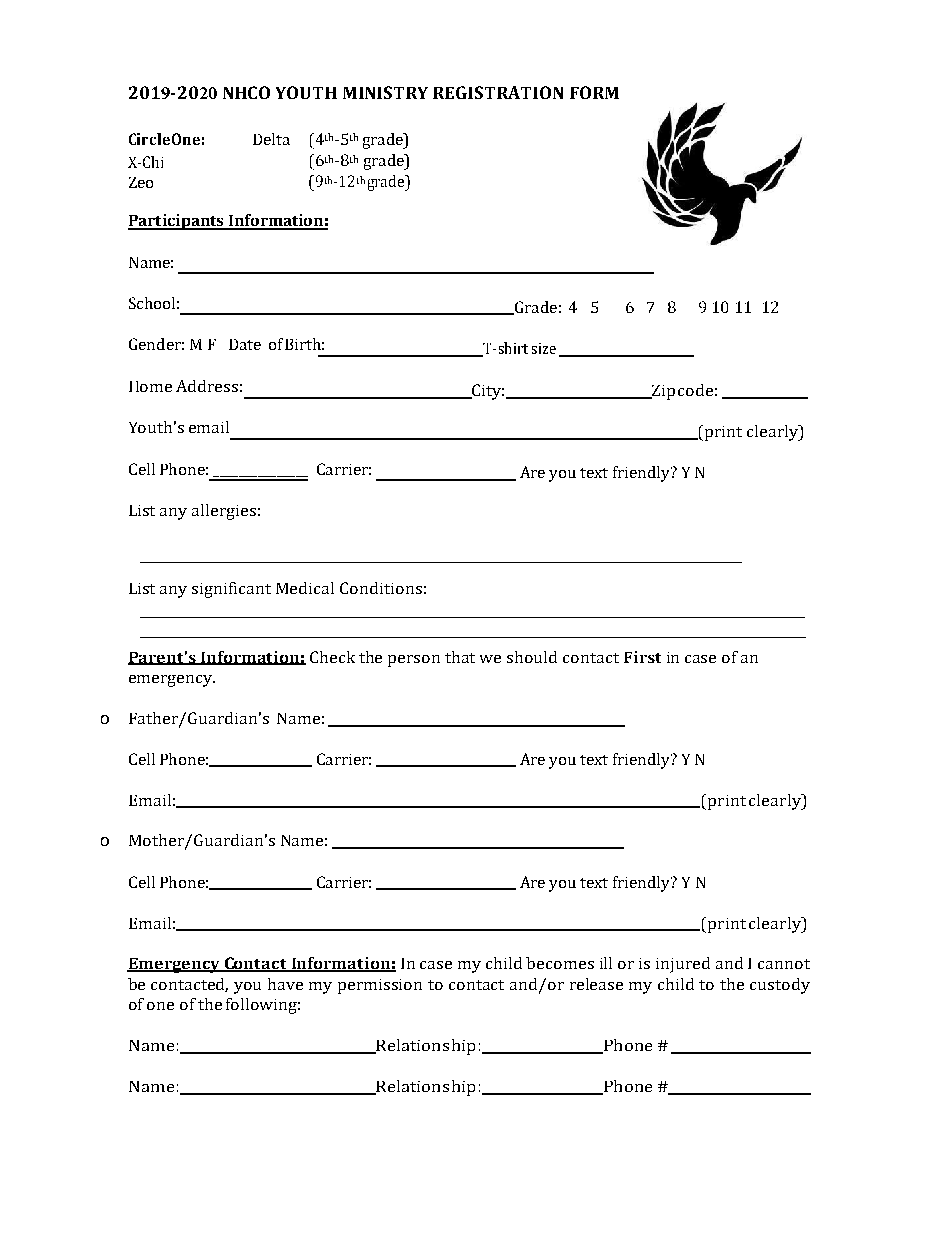 The height and width of the image is (1233, 952). What do you see at coordinates (695, 390) in the image?
I see `code` at bounding box center [695, 390].
